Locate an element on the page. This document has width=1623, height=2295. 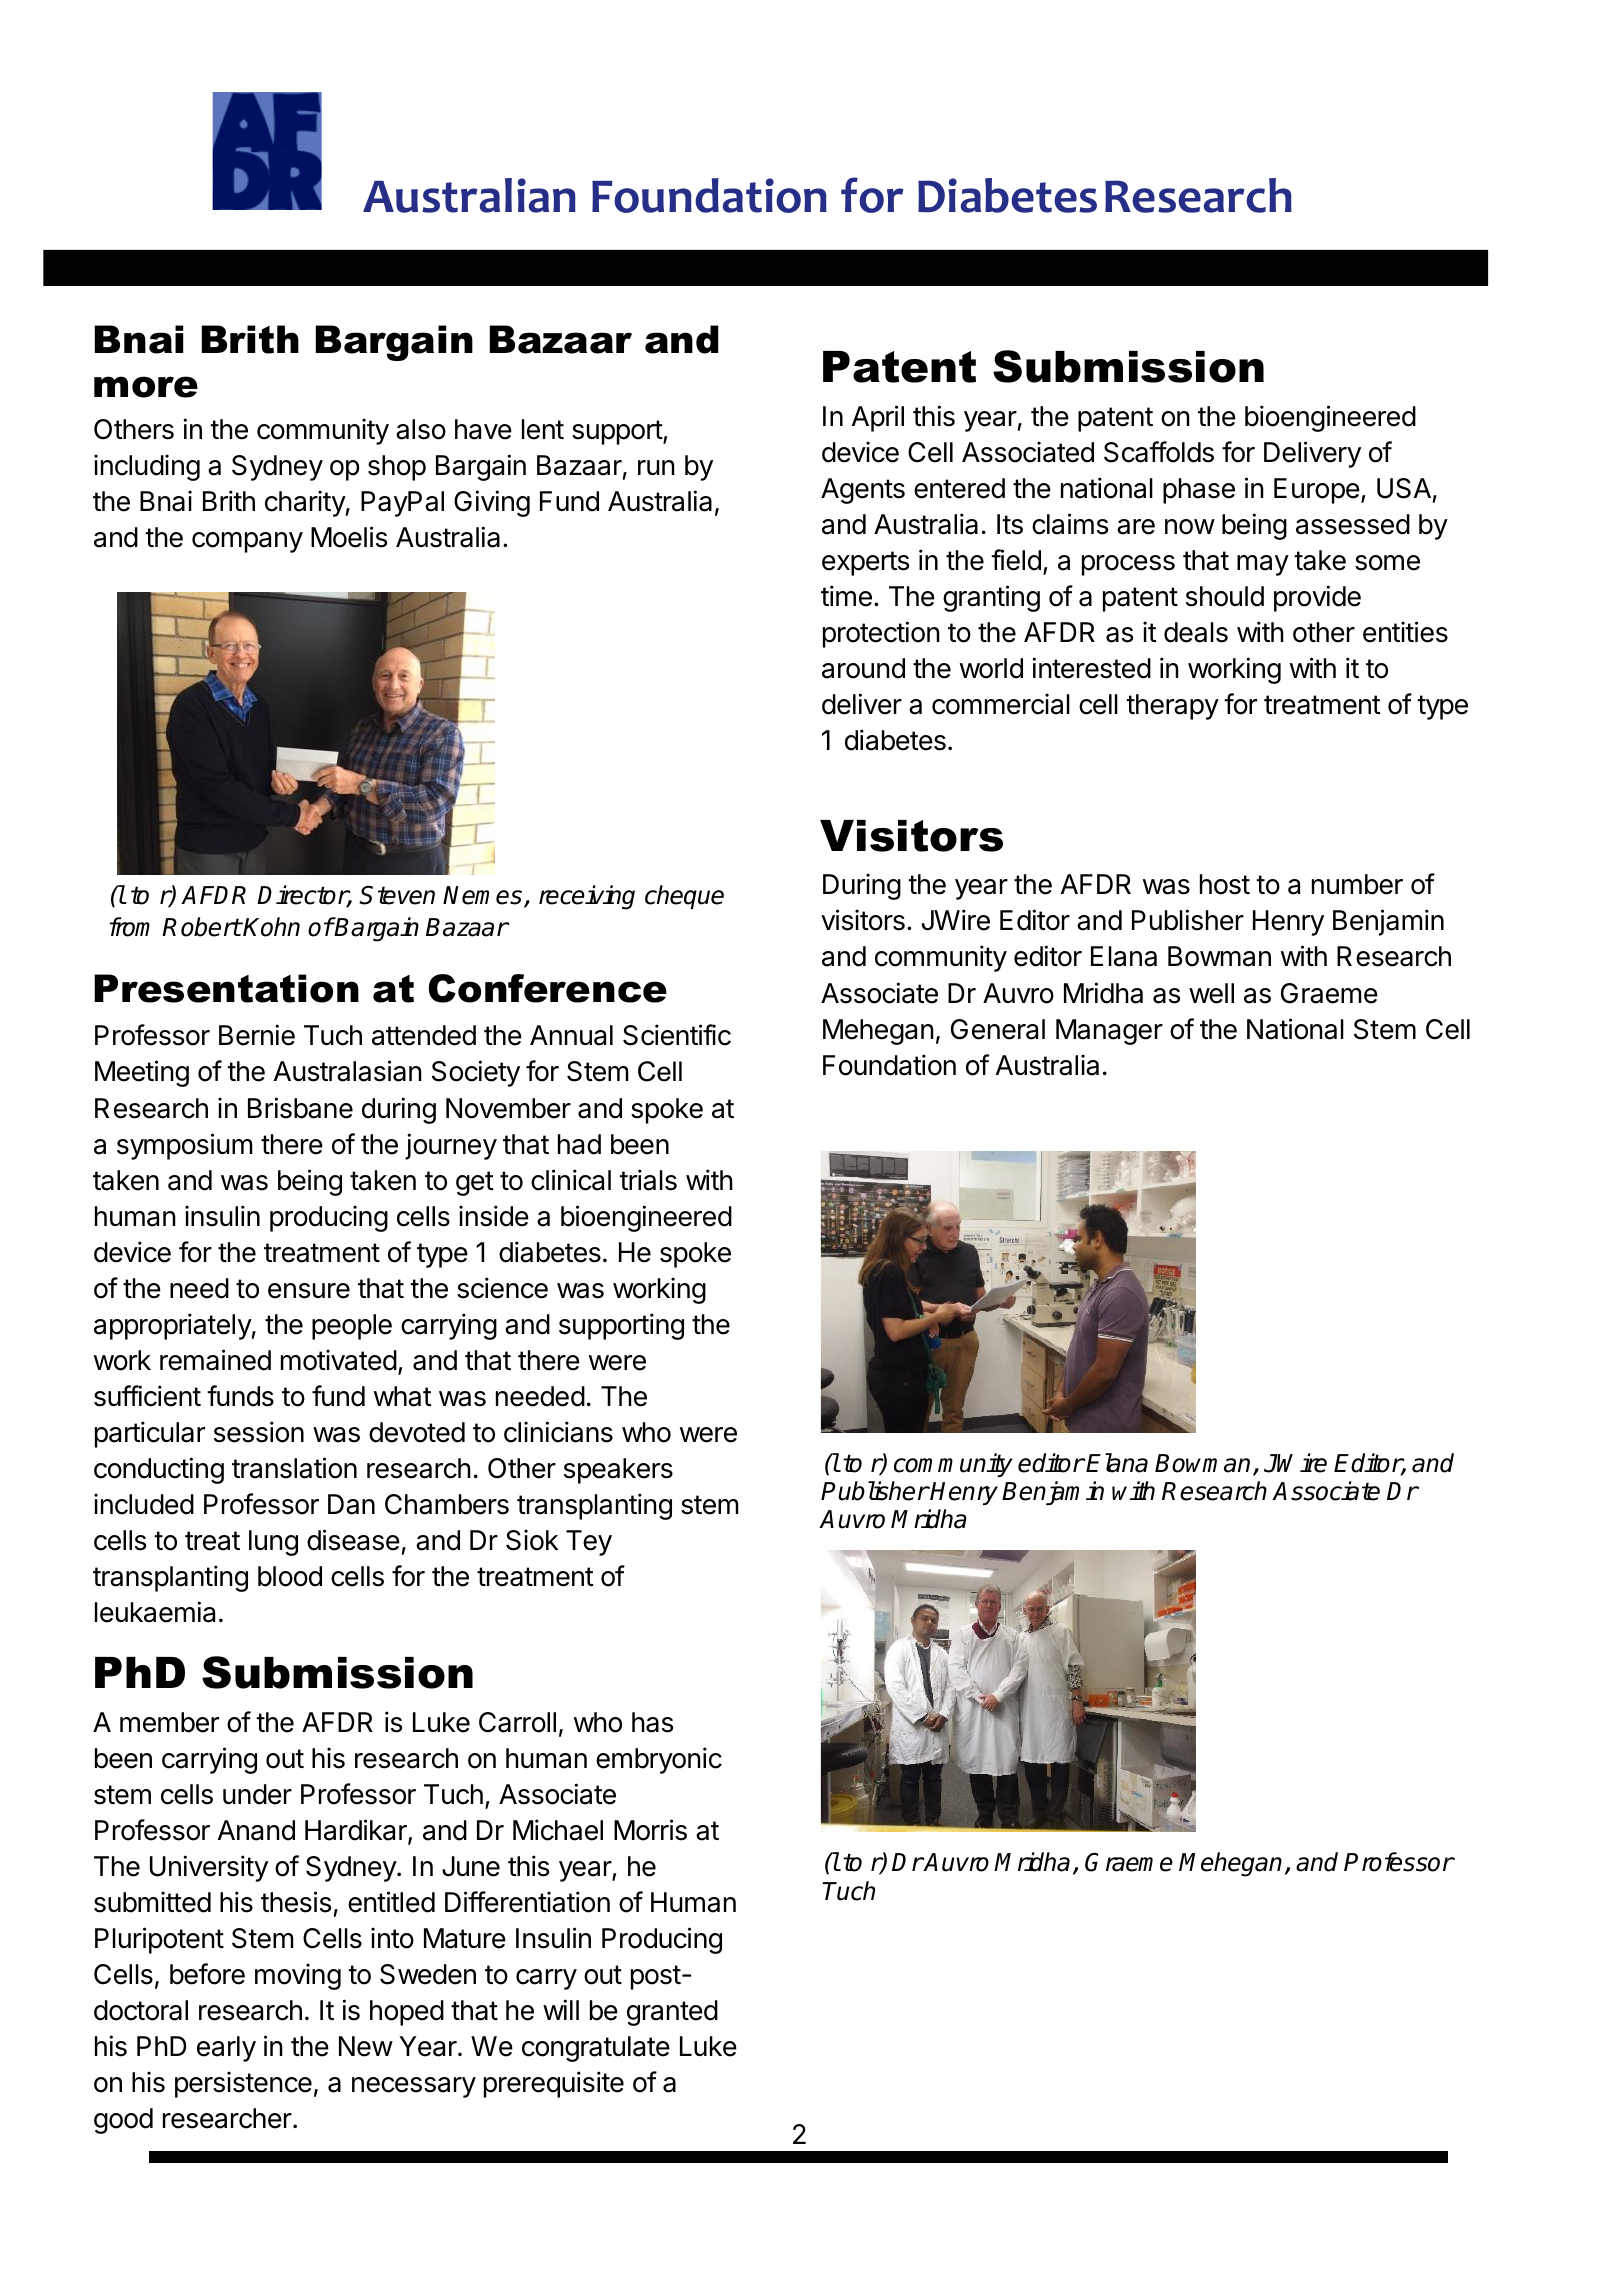
phase is located at coordinates (1199, 491).
